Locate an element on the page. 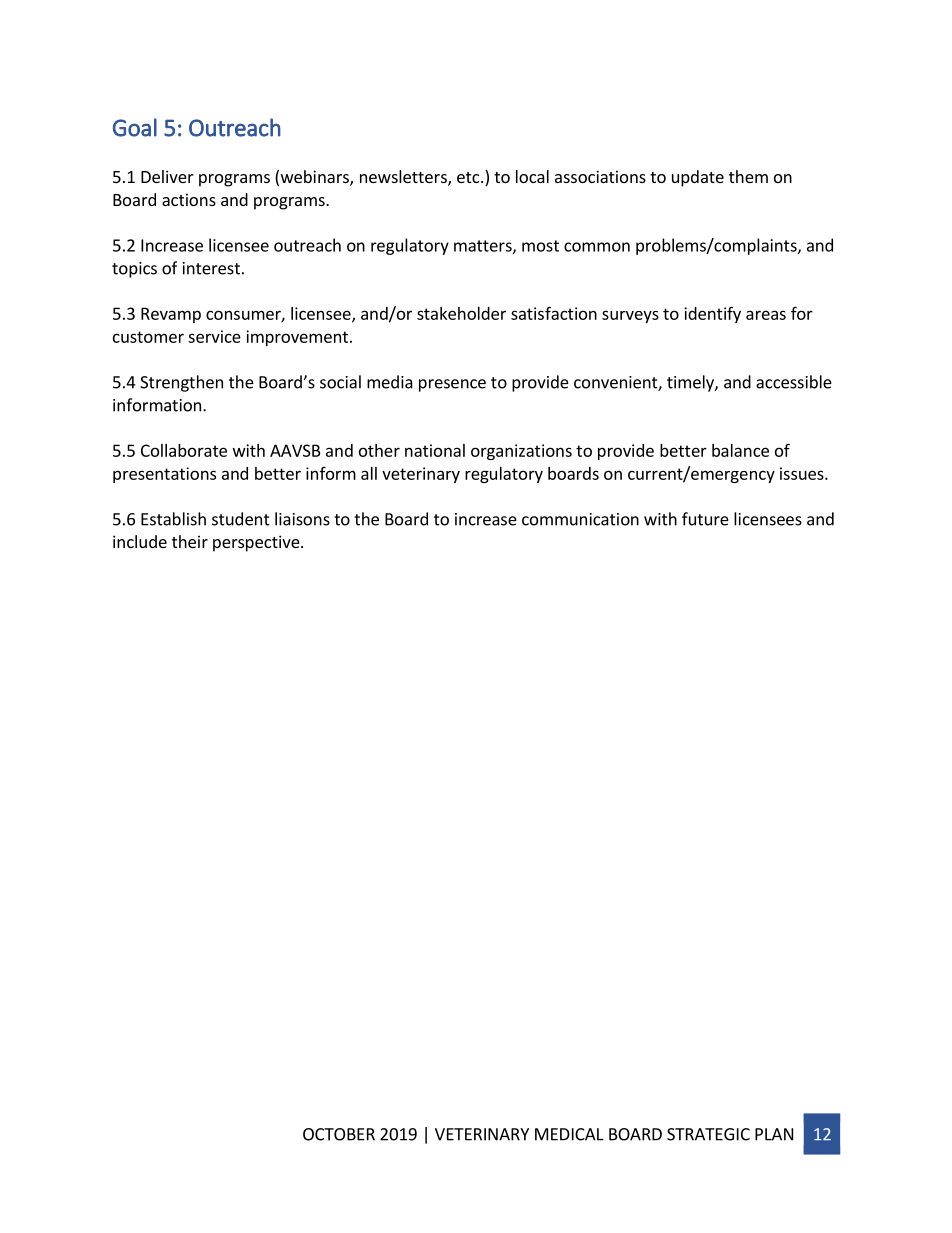 This document has width=952, height=1233. OCTOBER is located at coordinates (339, 1134).
